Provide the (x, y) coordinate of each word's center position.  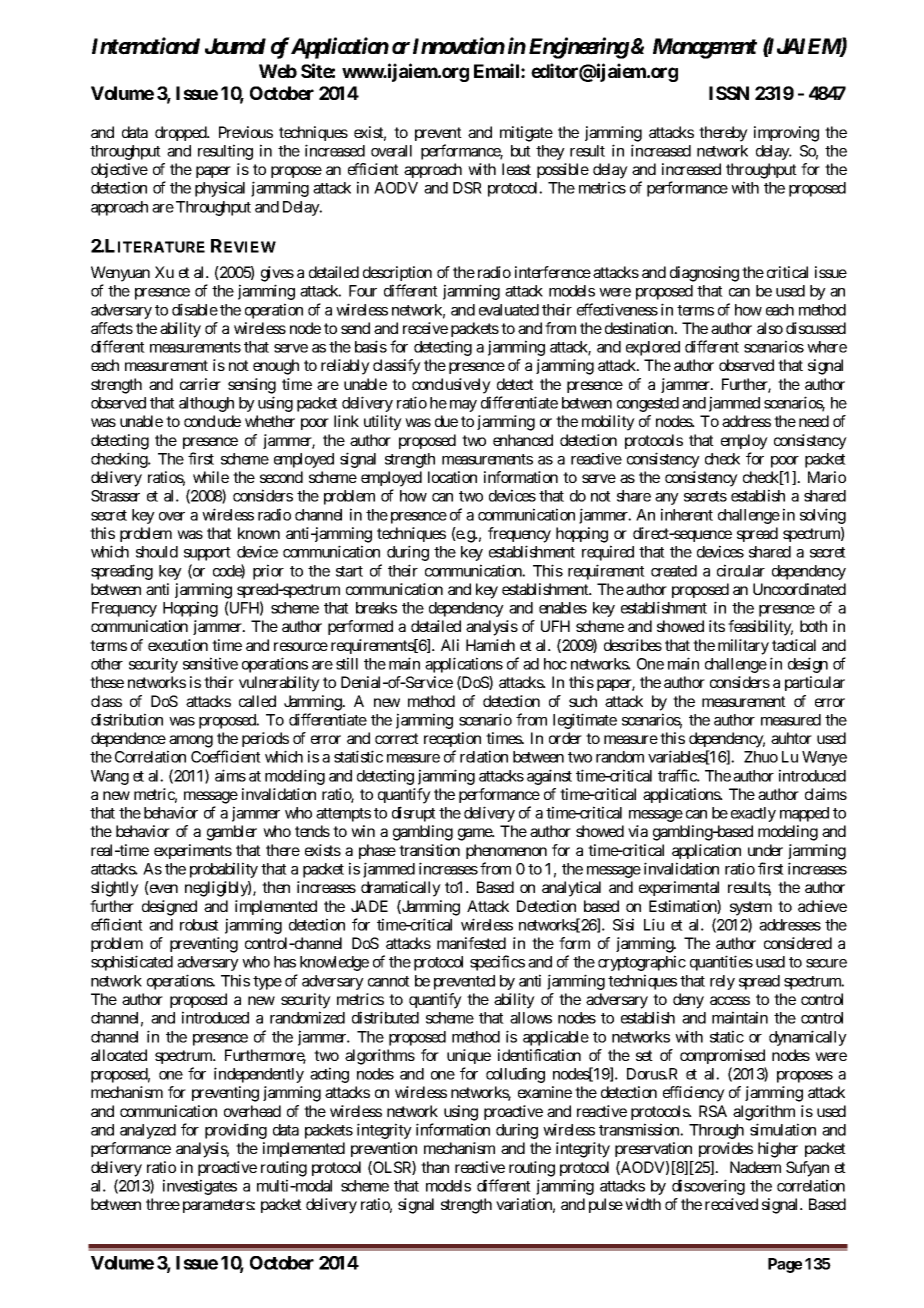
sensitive (210, 663)
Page (785, 1265)
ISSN (729, 93)
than (435, 1167)
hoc (555, 664)
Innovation (459, 45)
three (163, 1204)
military (743, 647)
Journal (235, 46)
